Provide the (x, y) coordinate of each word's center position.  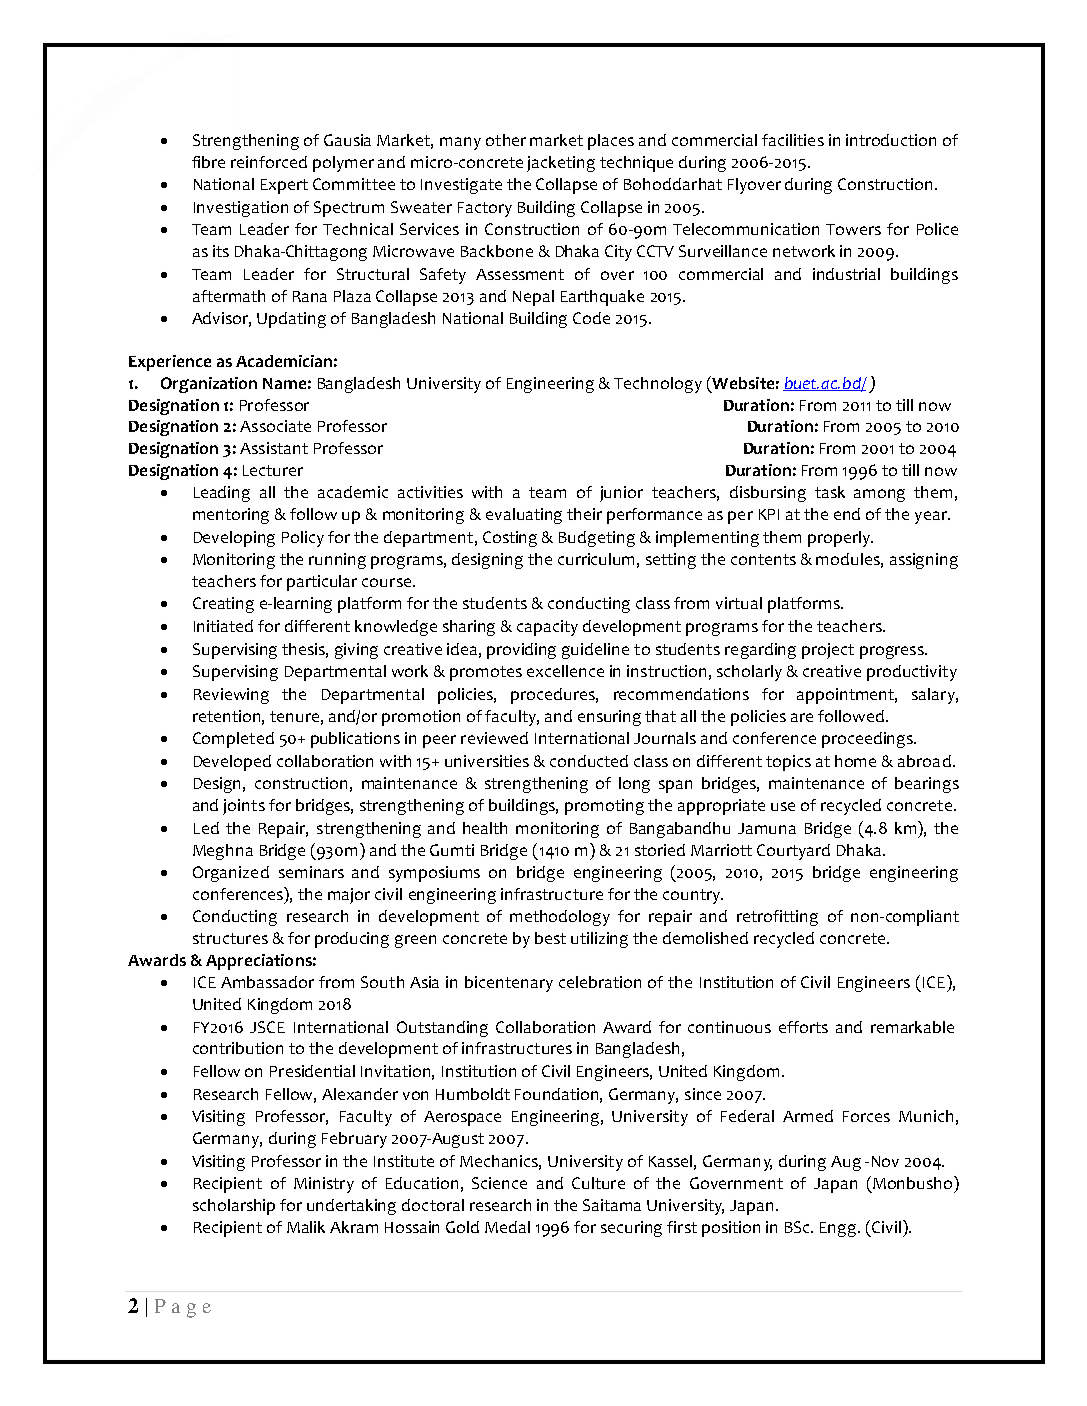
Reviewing (231, 696)
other (506, 140)
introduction (891, 140)
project (828, 651)
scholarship (234, 1207)
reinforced (269, 162)
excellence (565, 671)
